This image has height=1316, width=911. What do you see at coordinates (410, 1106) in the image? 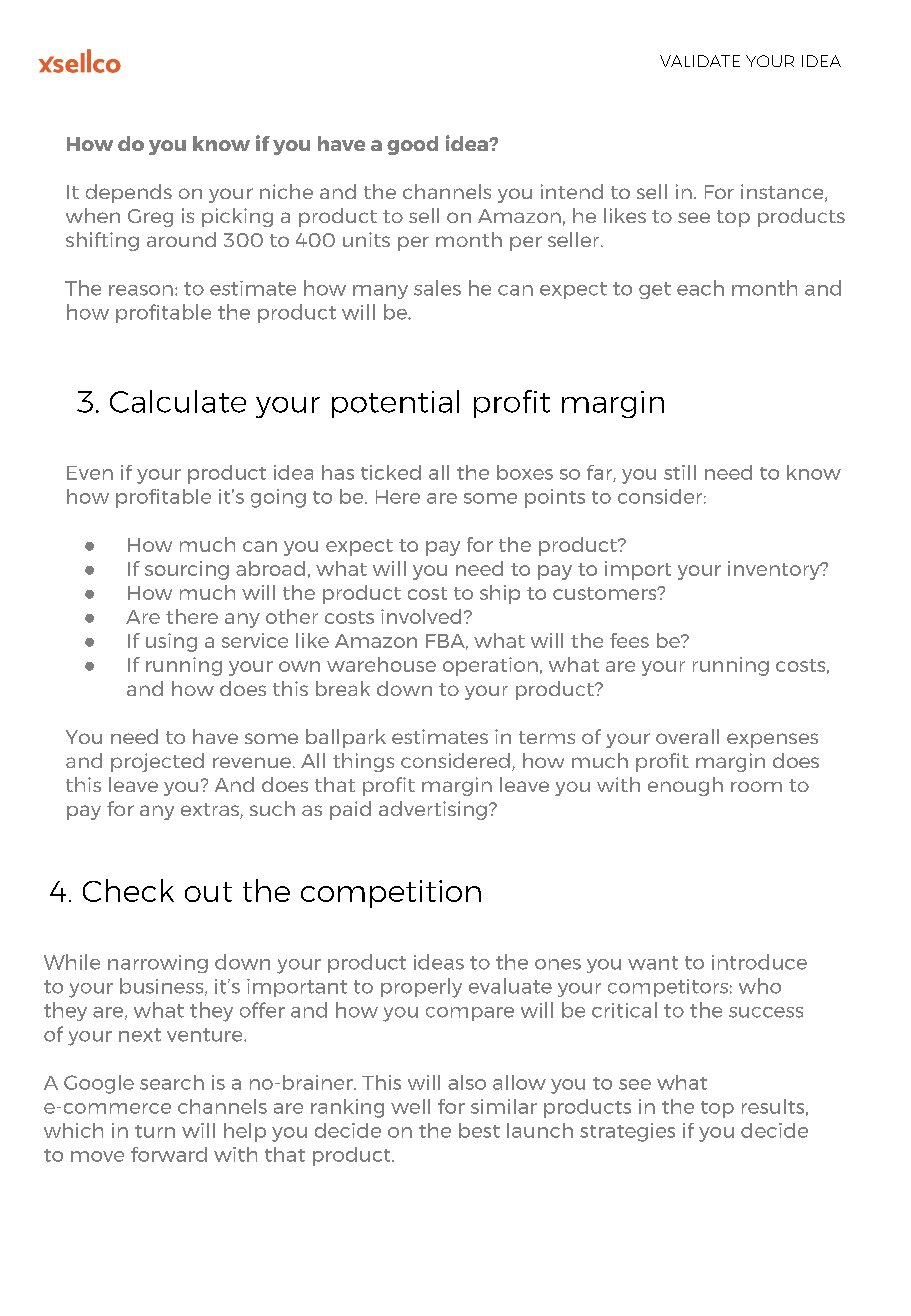
I see `well` at bounding box center [410, 1106].
